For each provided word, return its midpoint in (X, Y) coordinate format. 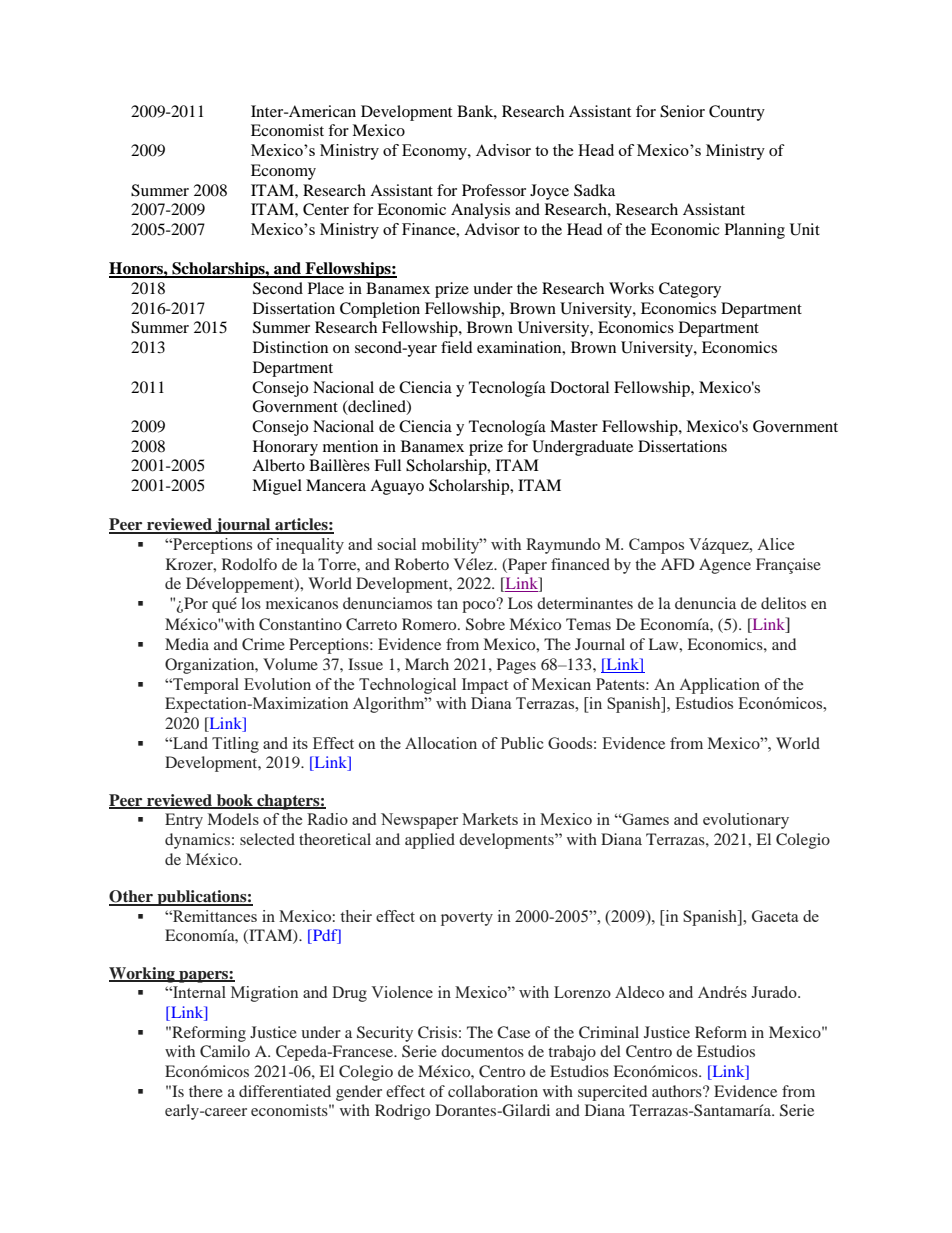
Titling (235, 745)
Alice (775, 544)
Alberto (278, 465)
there (206, 1091)
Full (387, 465)
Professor (494, 190)
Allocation (441, 743)
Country (737, 113)
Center (326, 209)
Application (719, 686)
